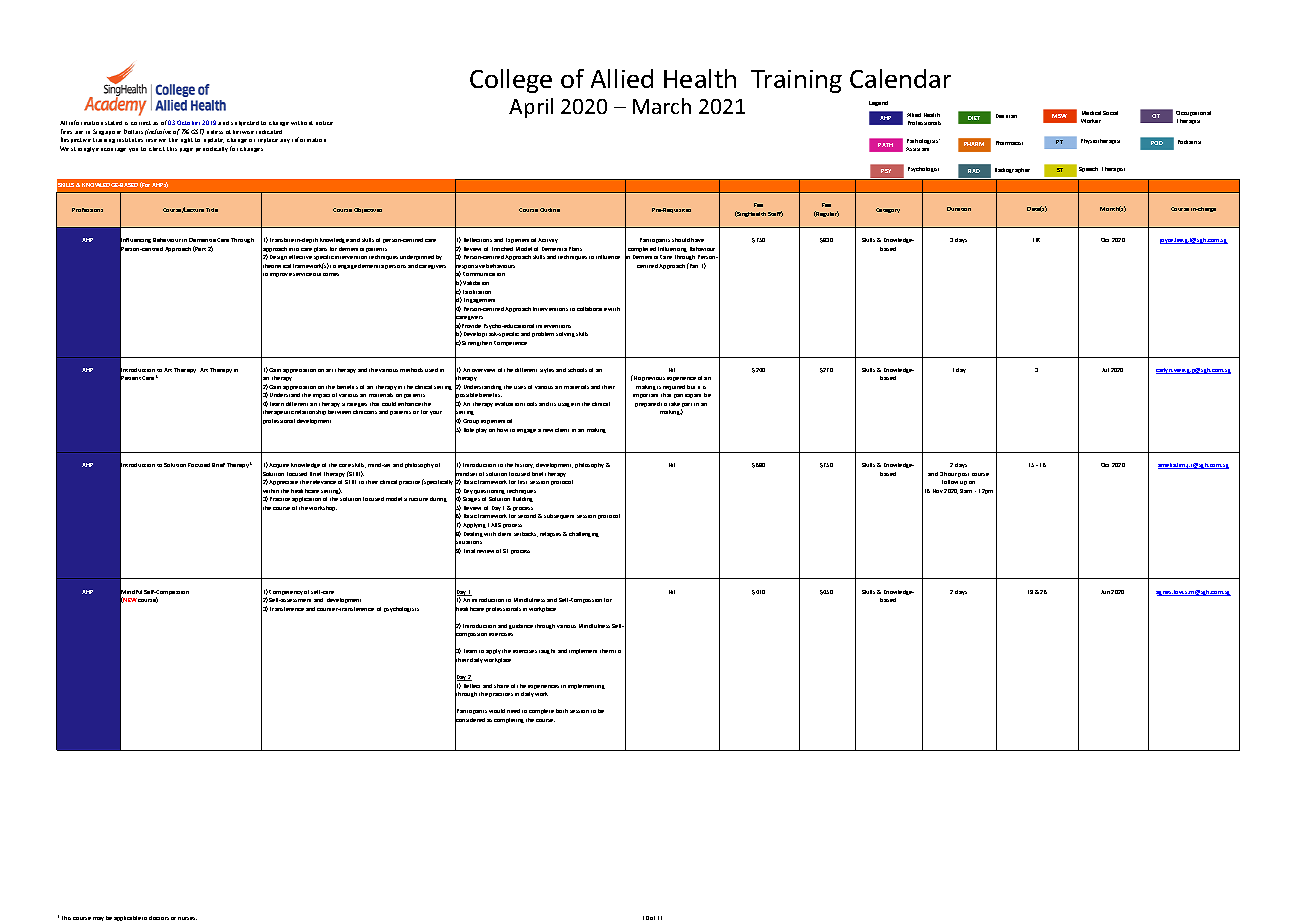  I want to click on solving, so click(565, 334).
